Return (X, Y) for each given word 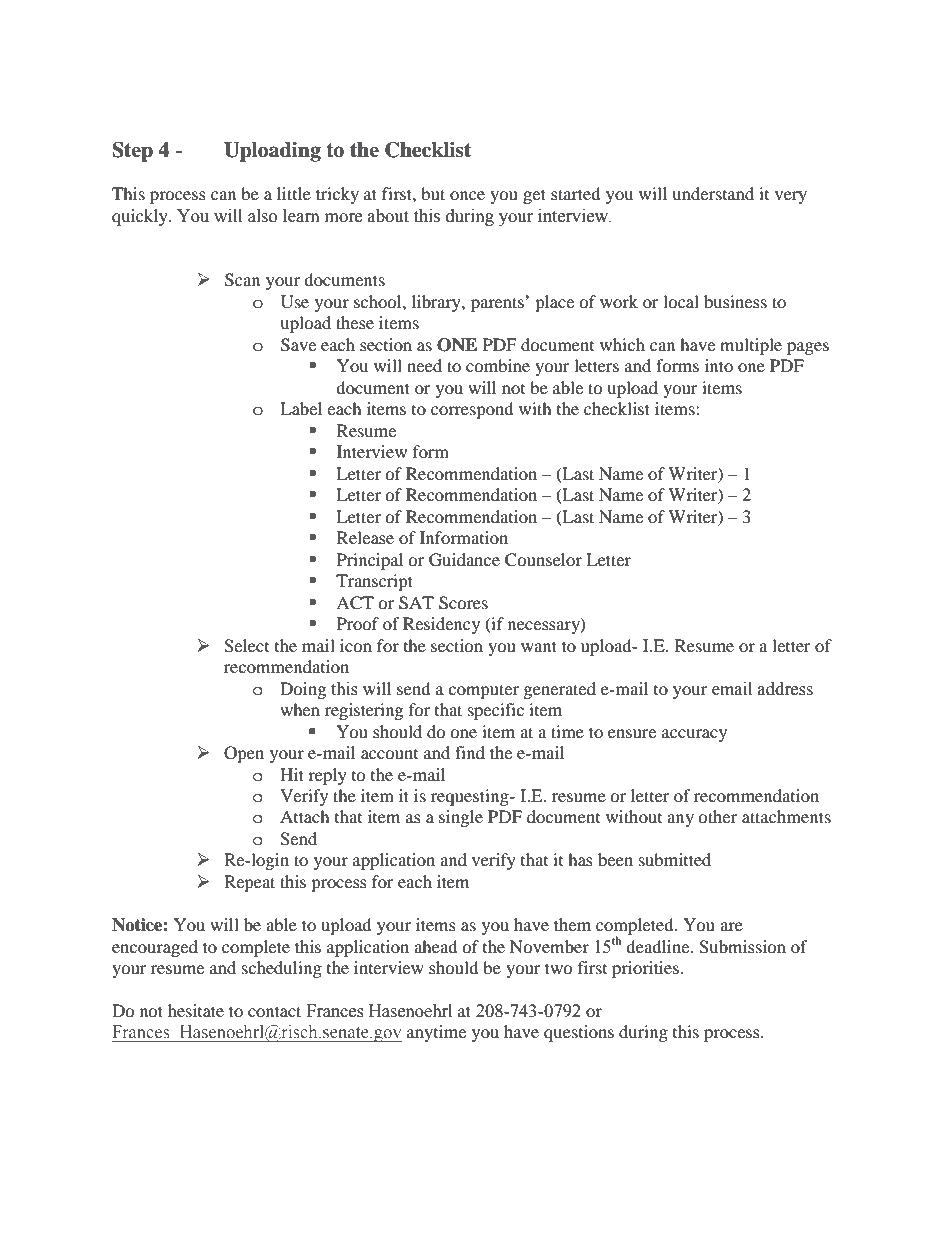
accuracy (694, 735)
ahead (436, 946)
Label (301, 408)
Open (244, 754)
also (262, 216)
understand (713, 193)
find (470, 752)
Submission (742, 947)
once (467, 195)
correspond (472, 410)
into (719, 365)
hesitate (196, 1010)
